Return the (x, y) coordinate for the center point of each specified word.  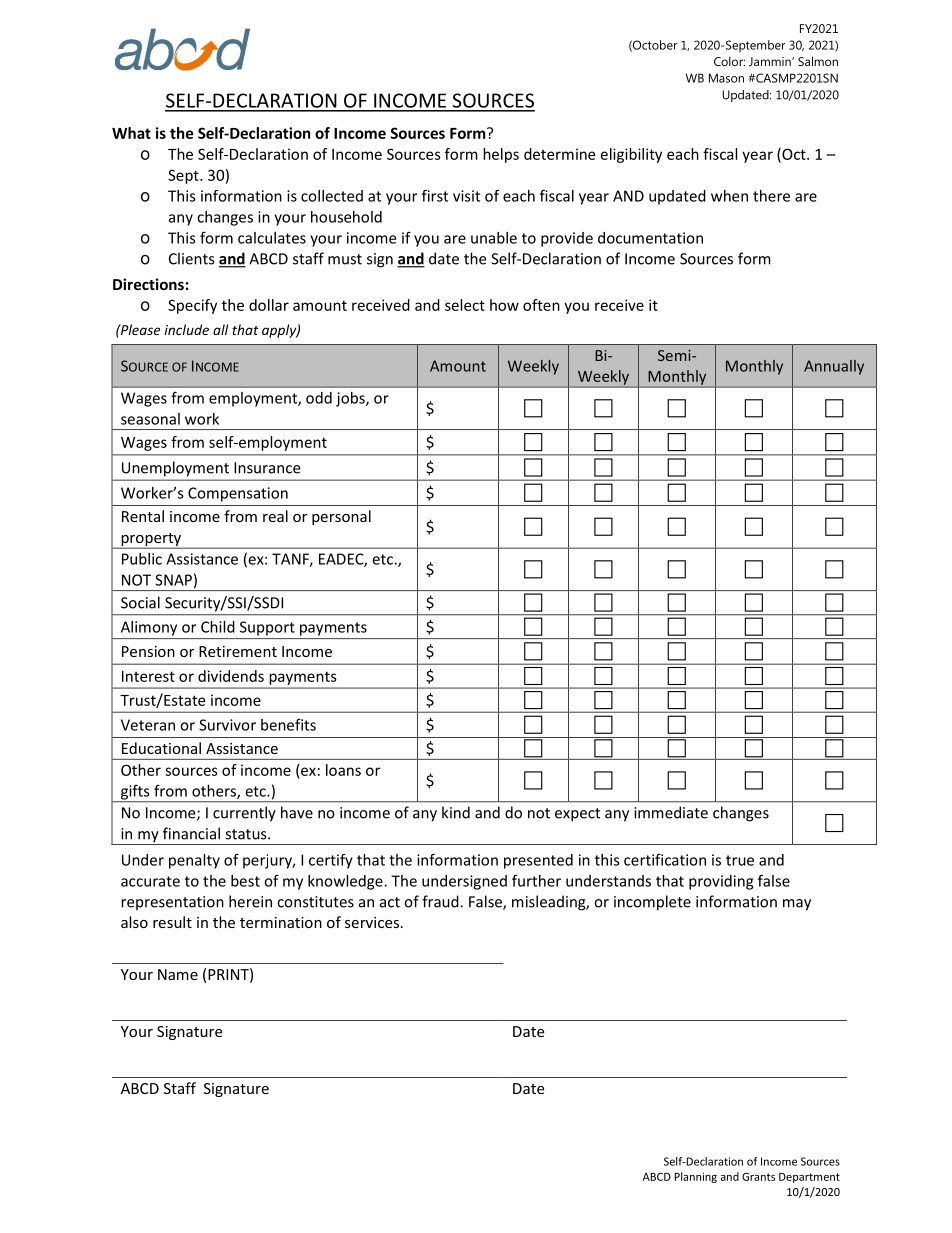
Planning (695, 1177)
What (131, 133)
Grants (758, 1176)
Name (178, 974)
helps (501, 155)
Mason (726, 78)
